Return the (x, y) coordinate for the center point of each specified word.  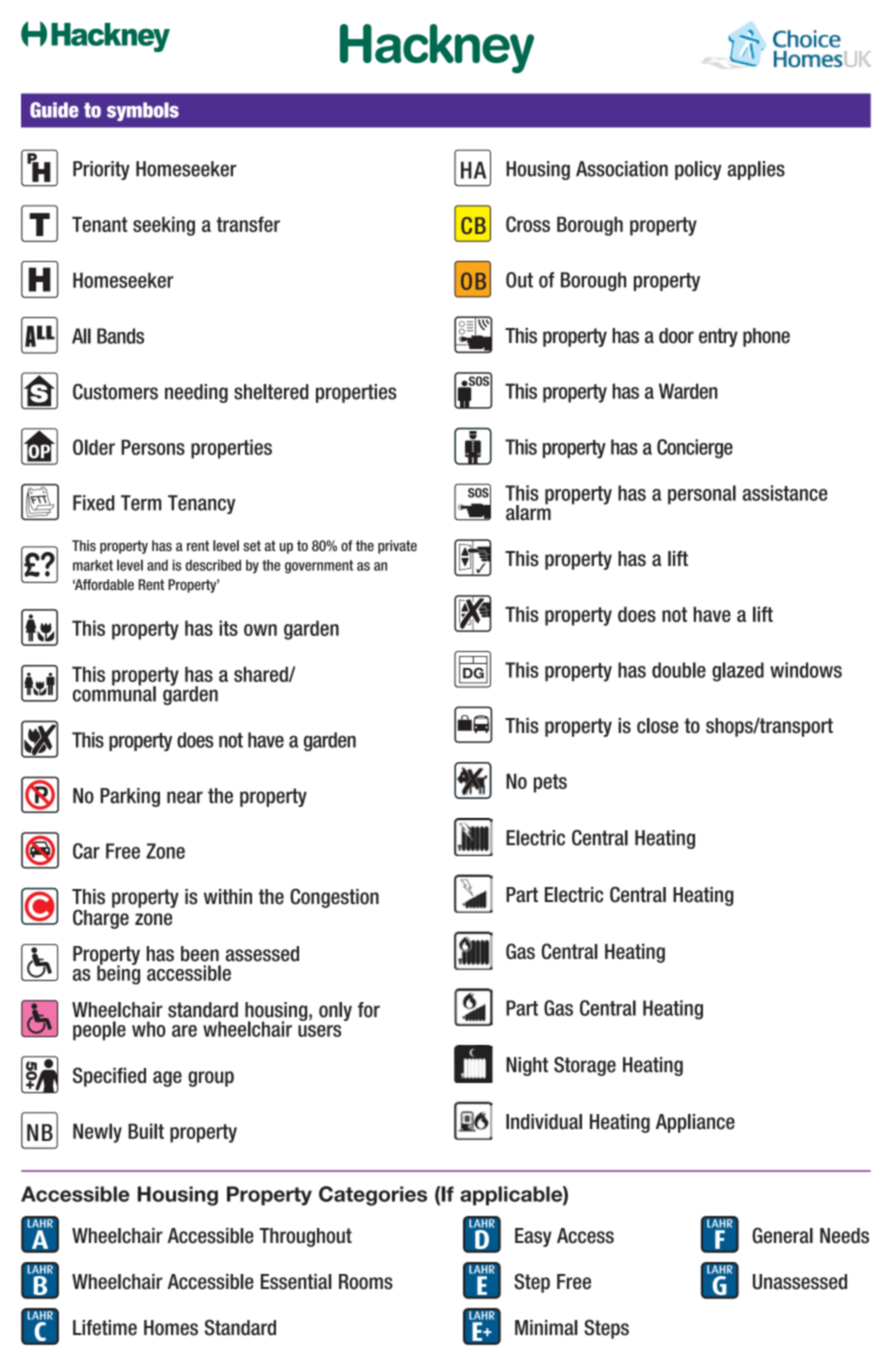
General (782, 1235)
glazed (738, 672)
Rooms (366, 1282)
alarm (528, 512)
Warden (688, 391)
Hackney (437, 49)
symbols (143, 111)
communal (114, 693)
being (118, 974)
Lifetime (105, 1328)
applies (756, 170)
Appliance (695, 1123)
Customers (115, 392)
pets (550, 783)
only (335, 1011)
